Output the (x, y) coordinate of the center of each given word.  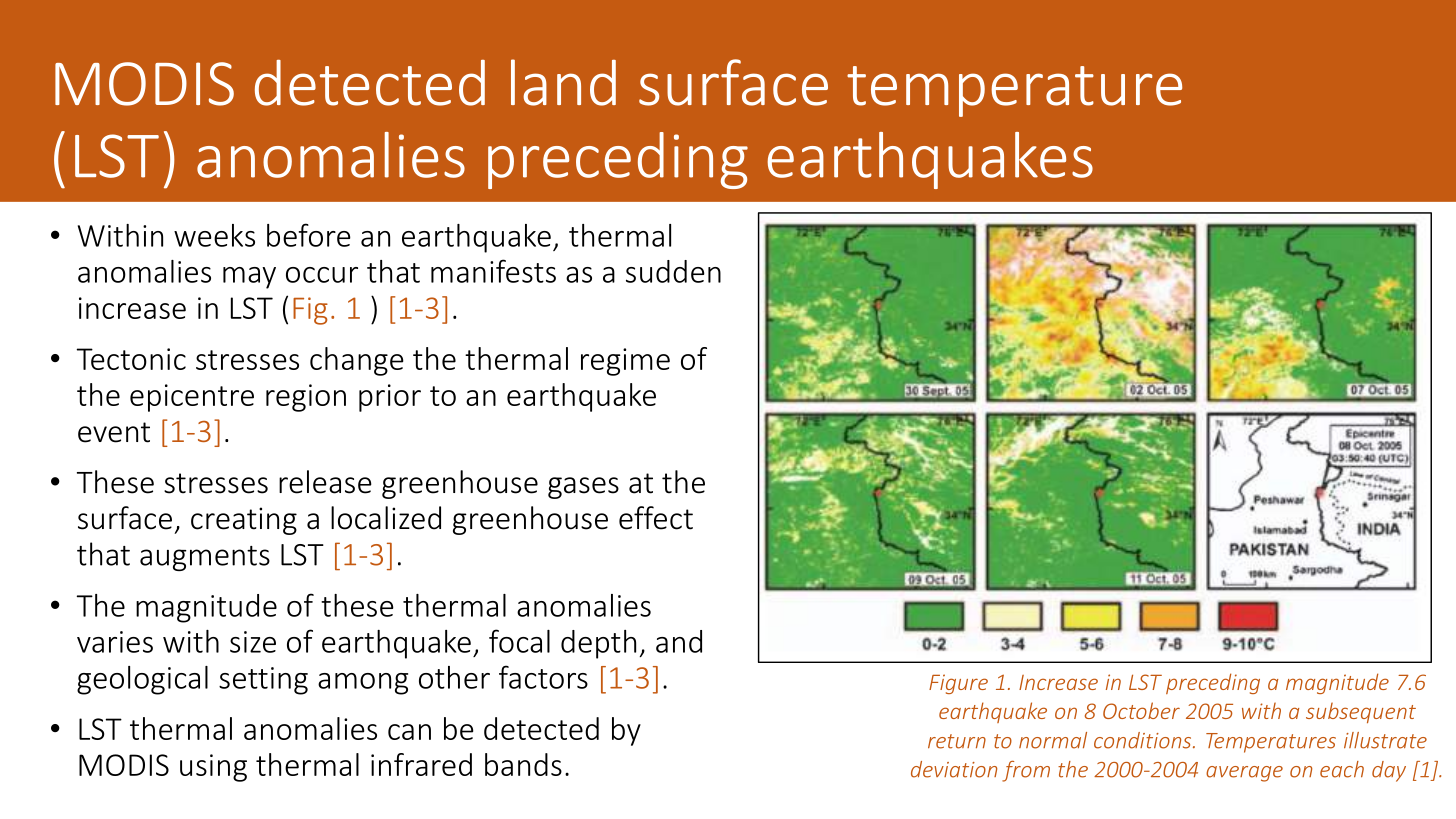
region (306, 398)
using (213, 768)
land (563, 82)
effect (656, 518)
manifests (493, 271)
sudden (673, 271)
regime (625, 362)
